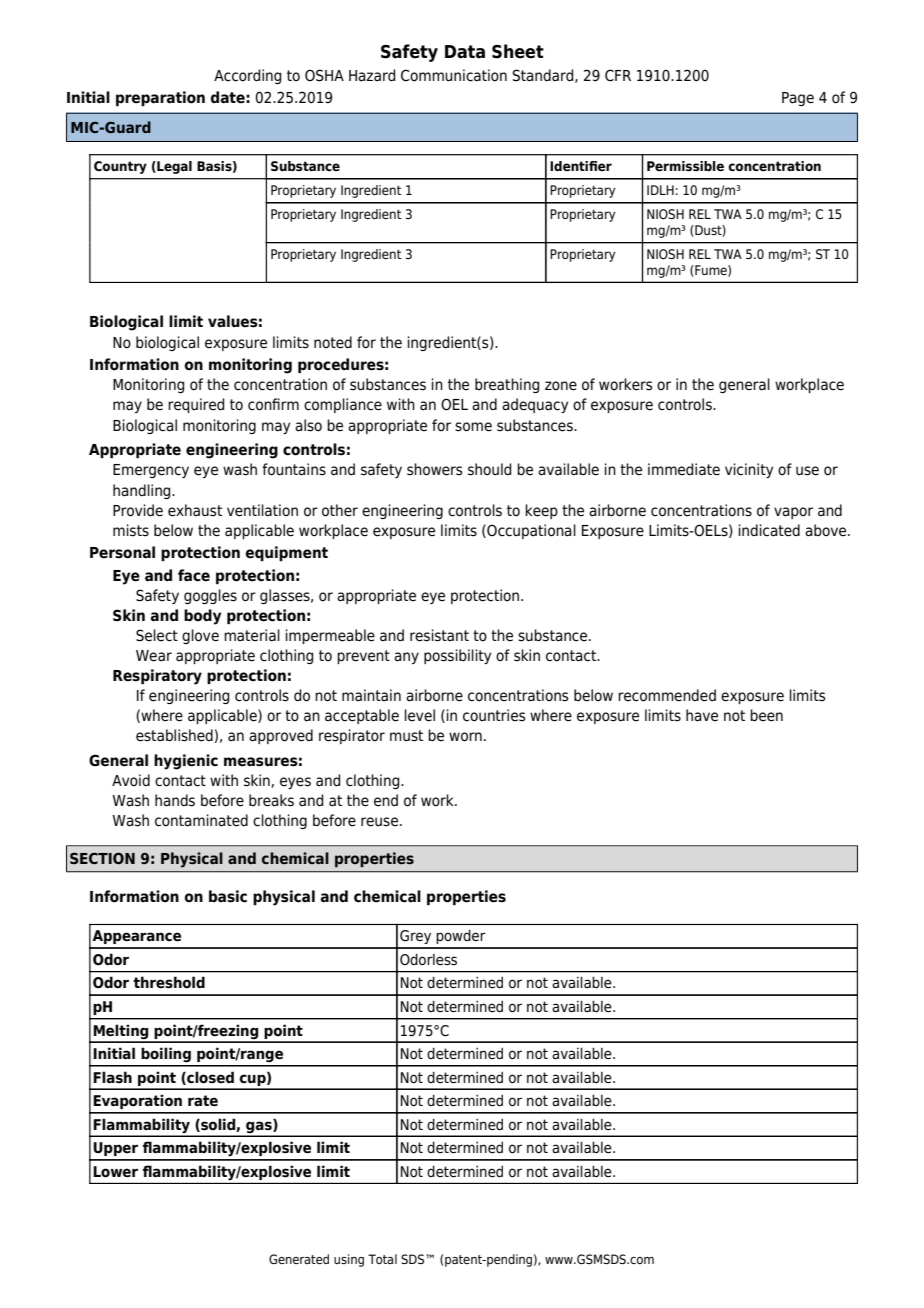 The width and height of the page is (924, 1308). I want to click on preparation, so click(160, 98).
